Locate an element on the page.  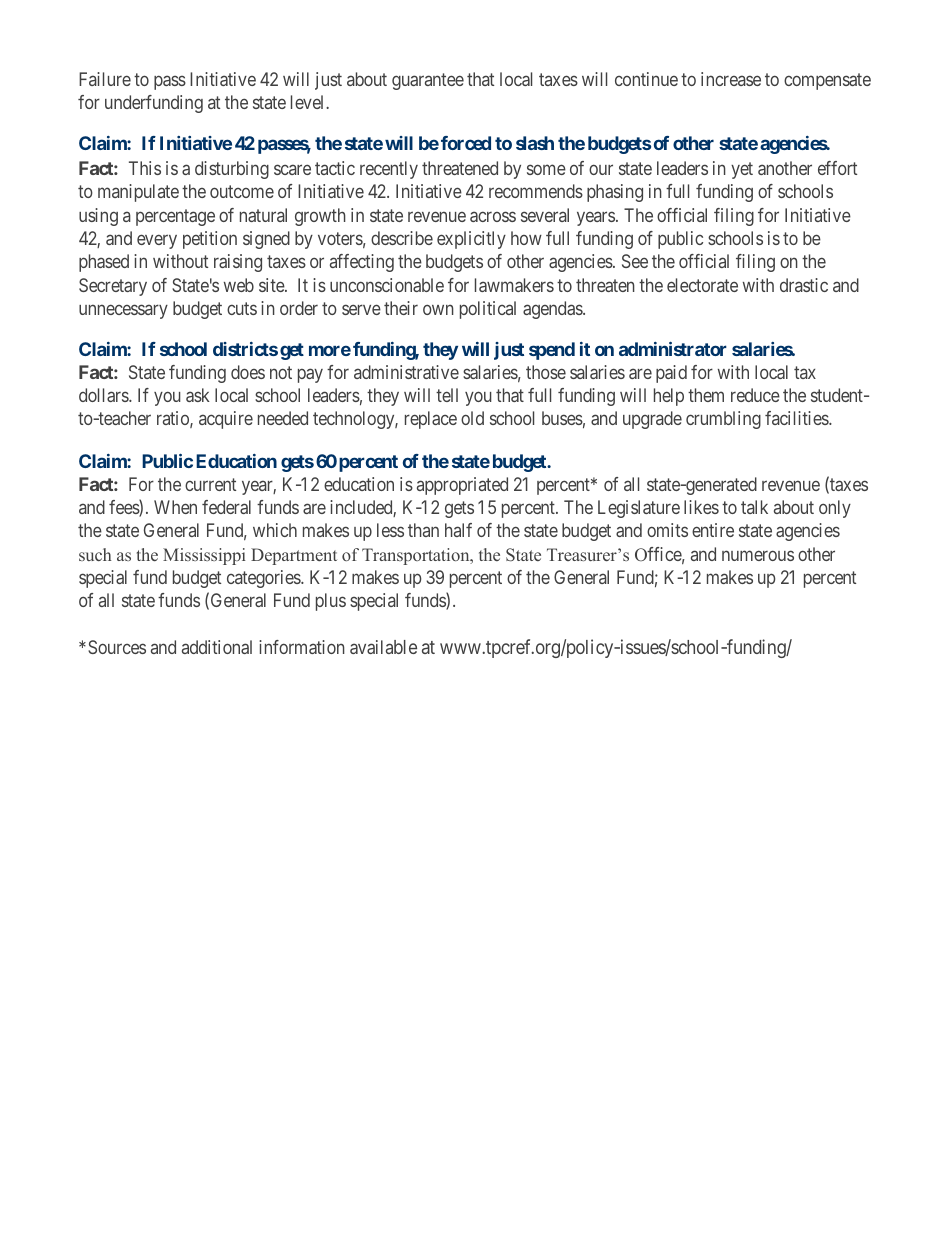
administrative is located at coordinates (406, 372).
